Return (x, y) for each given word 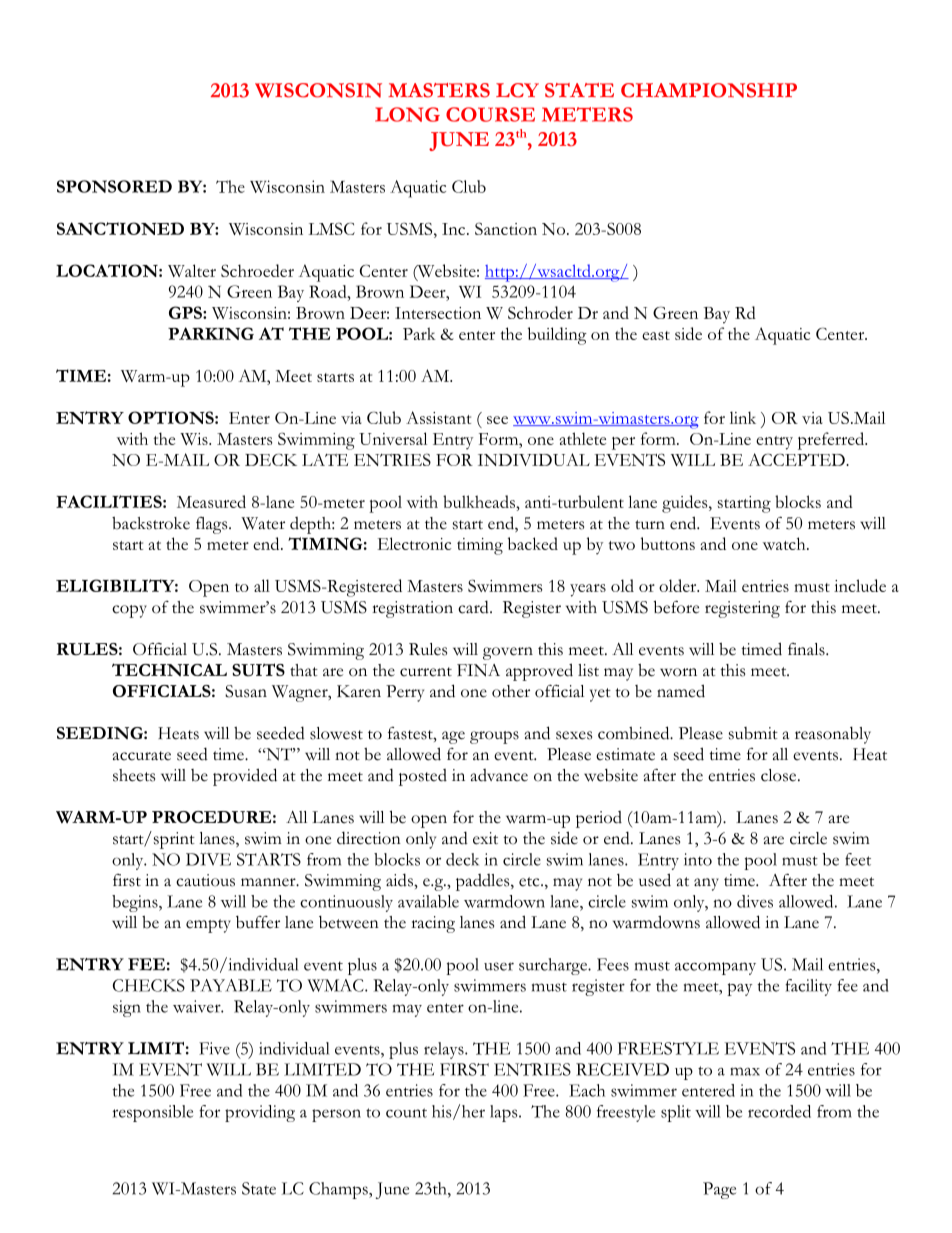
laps (505, 1113)
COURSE (490, 114)
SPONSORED (114, 186)
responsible (153, 1113)
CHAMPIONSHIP (709, 90)
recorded (779, 1111)
